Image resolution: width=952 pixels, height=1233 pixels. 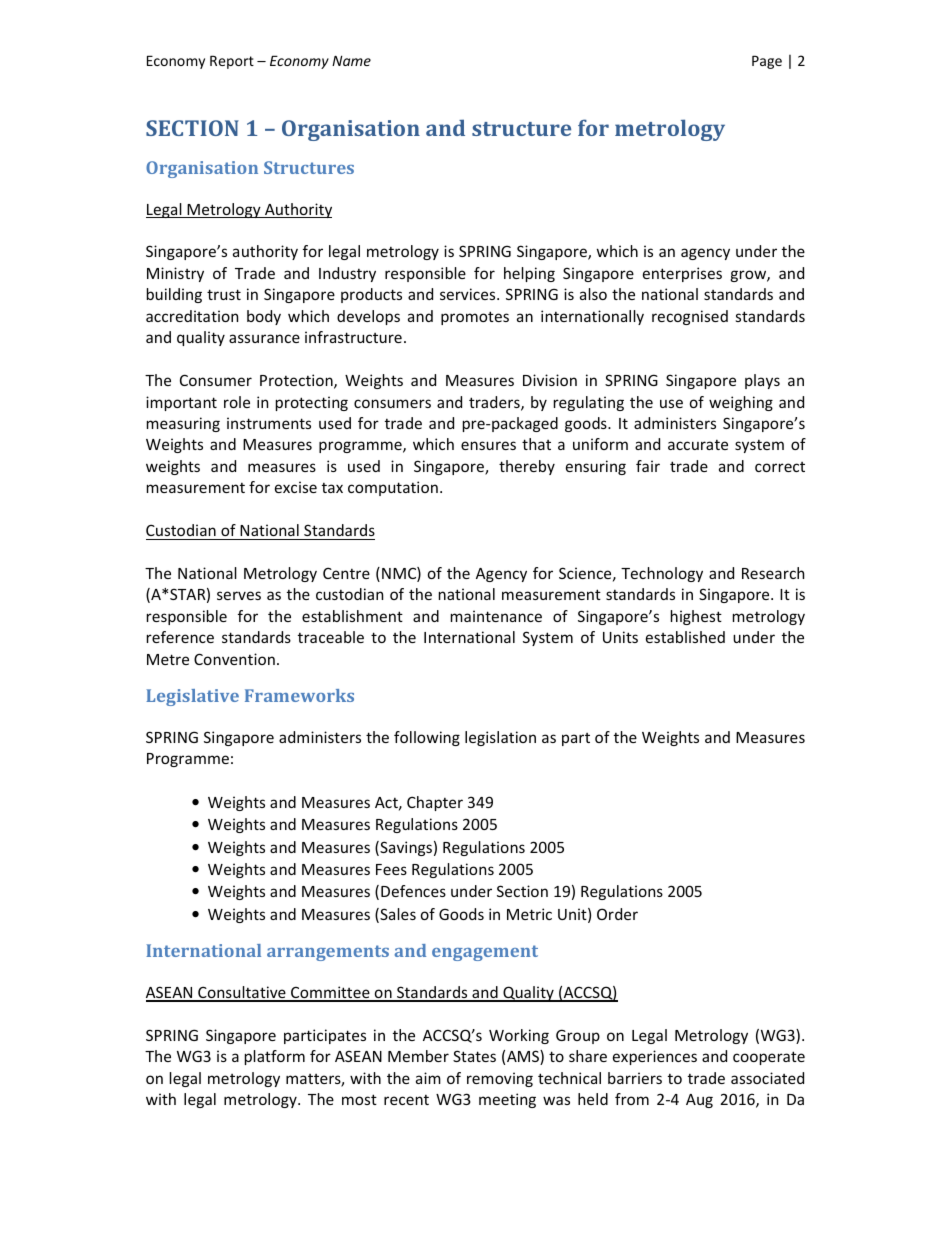 I want to click on platform, so click(x=275, y=1057).
